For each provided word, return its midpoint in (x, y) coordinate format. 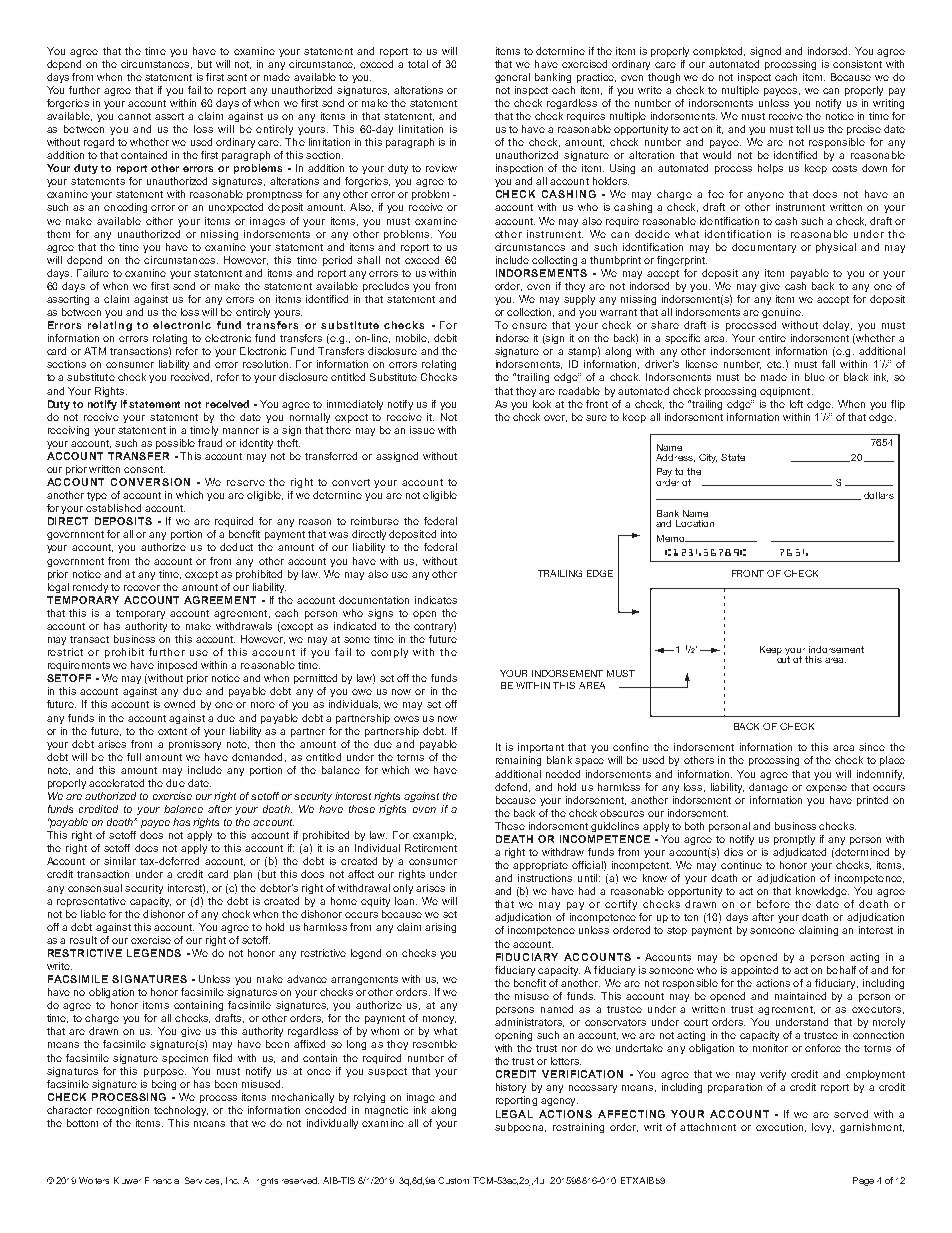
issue (422, 430)
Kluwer (127, 1180)
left (796, 404)
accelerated (116, 783)
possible (175, 444)
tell (803, 129)
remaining (518, 761)
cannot (134, 116)
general (512, 78)
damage (768, 788)
